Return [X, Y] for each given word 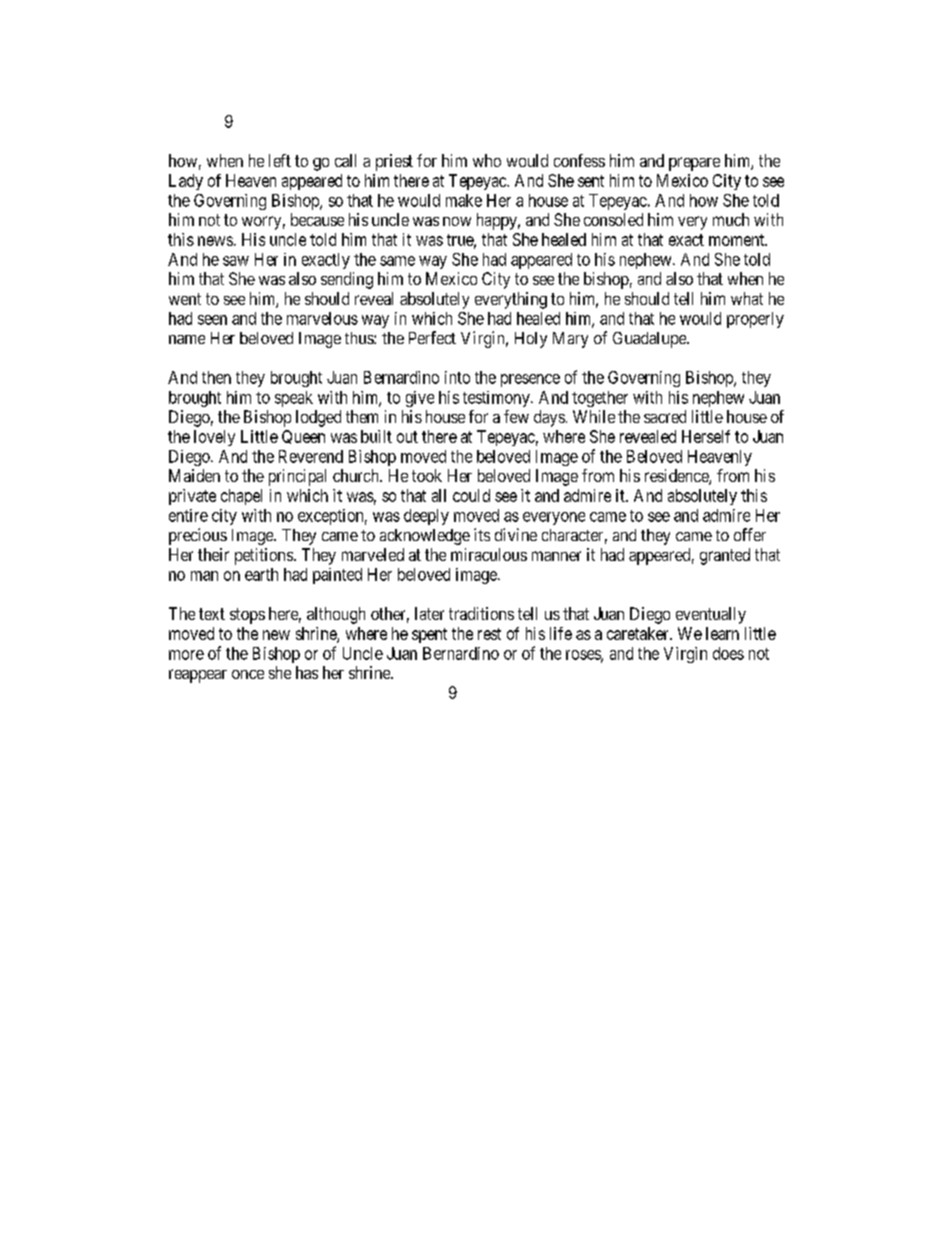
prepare [694, 164]
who [487, 160]
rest [489, 634]
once [248, 674]
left [280, 160]
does [728, 653]
